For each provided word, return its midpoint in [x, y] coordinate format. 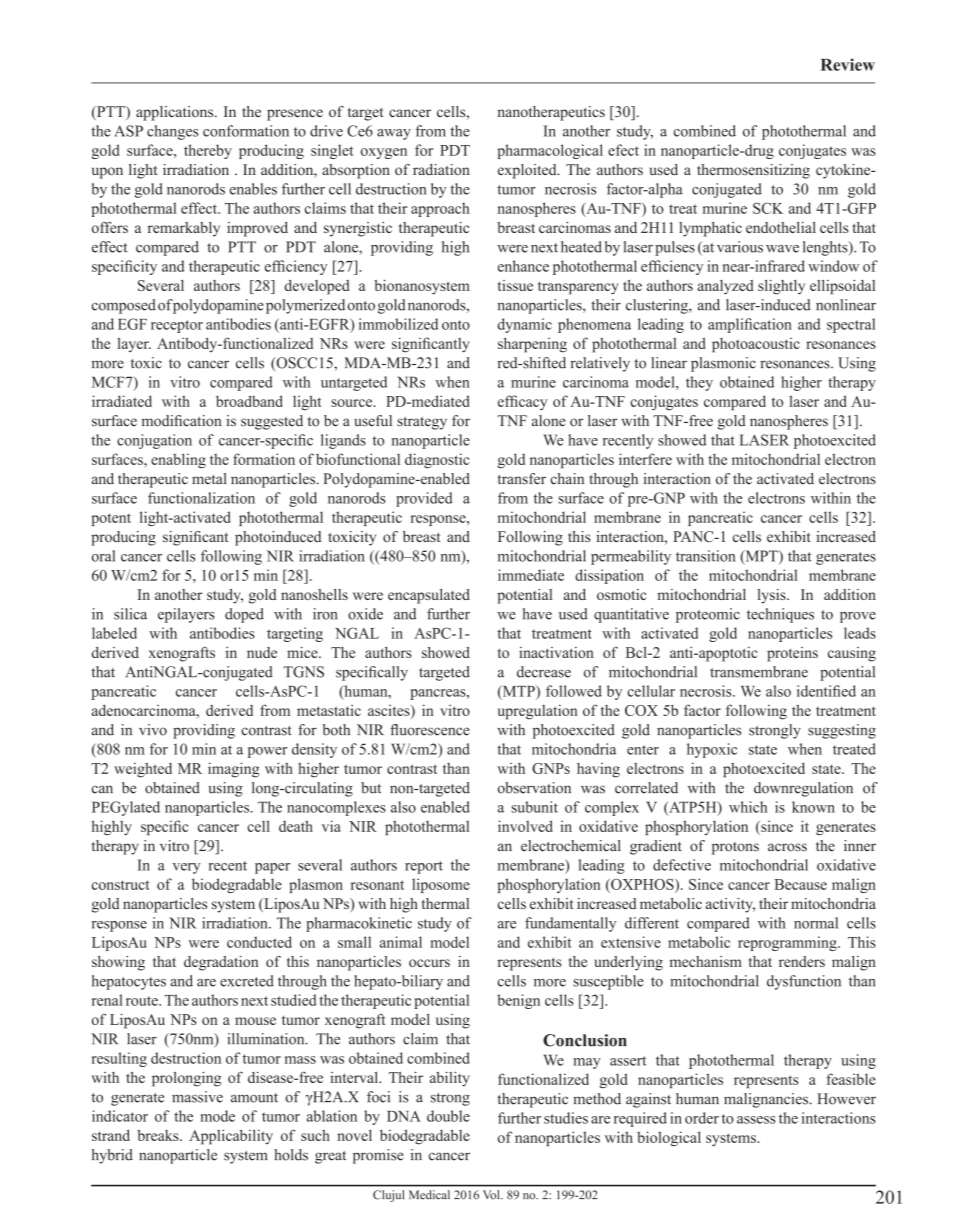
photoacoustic [756, 345]
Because [801, 884]
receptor [177, 326]
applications [176, 113]
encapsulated [429, 596]
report [424, 867]
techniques [780, 615]
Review [848, 64]
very [186, 868]
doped [244, 615]
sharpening [532, 345]
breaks [159, 1135]
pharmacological [550, 151]
